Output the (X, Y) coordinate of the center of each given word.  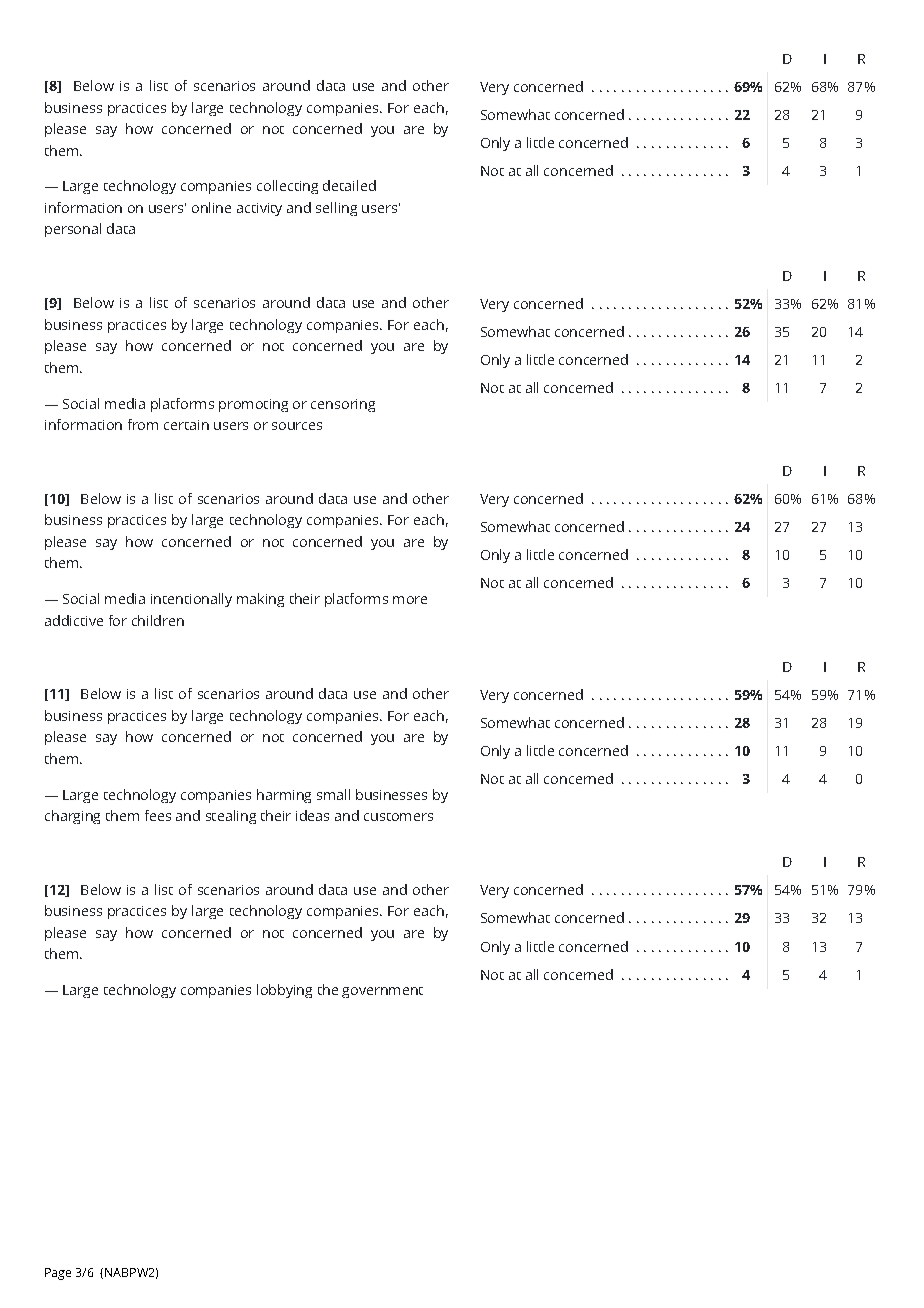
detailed (349, 185)
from (143, 424)
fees (158, 815)
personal (73, 230)
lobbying (284, 991)
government (382, 992)
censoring (343, 405)
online (211, 207)
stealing (231, 817)
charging (72, 817)
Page (58, 1274)
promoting (253, 405)
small (333, 794)
